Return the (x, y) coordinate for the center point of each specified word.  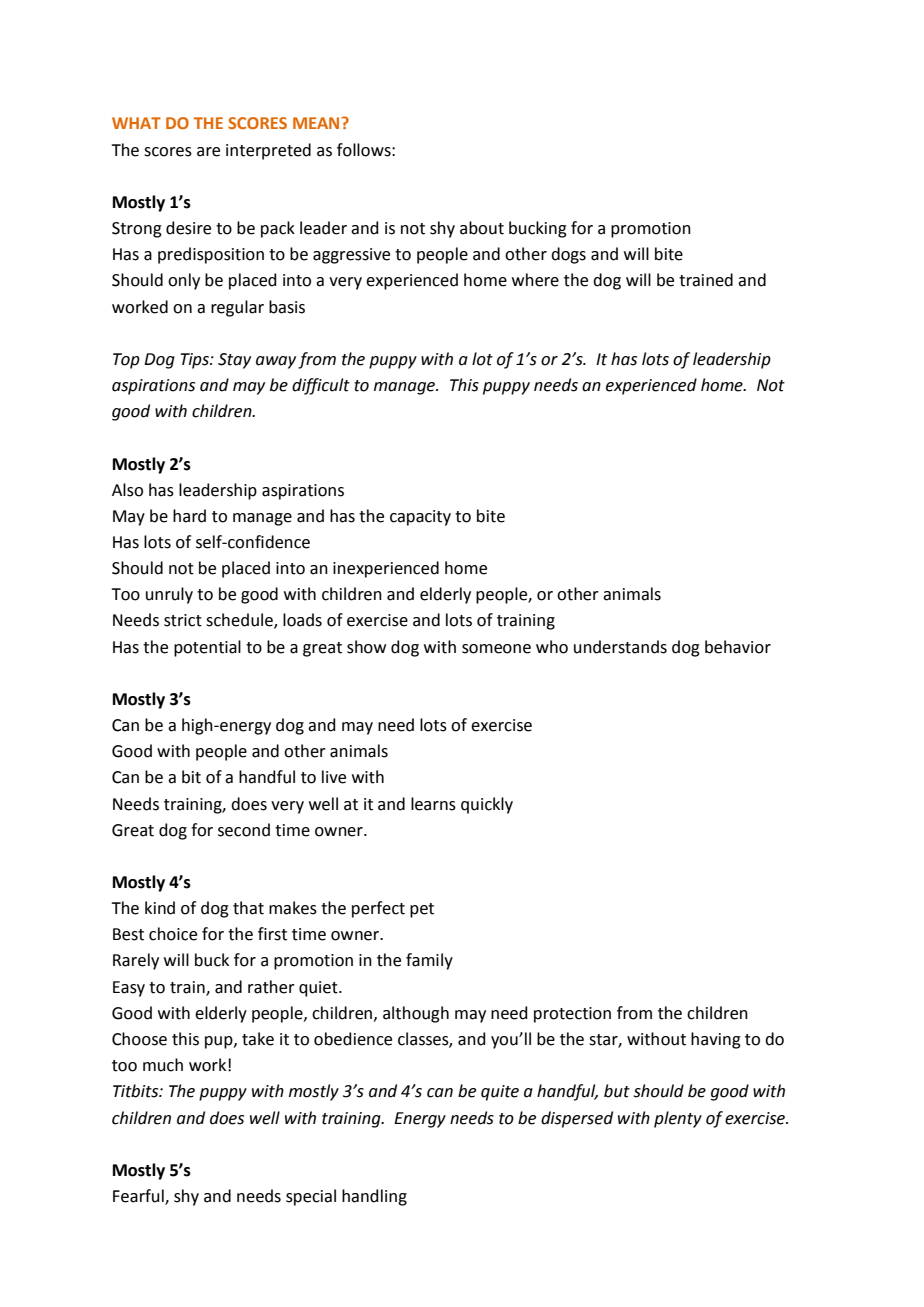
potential (207, 648)
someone (496, 649)
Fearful (139, 1196)
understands (620, 647)
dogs (568, 255)
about (482, 228)
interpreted (268, 151)
